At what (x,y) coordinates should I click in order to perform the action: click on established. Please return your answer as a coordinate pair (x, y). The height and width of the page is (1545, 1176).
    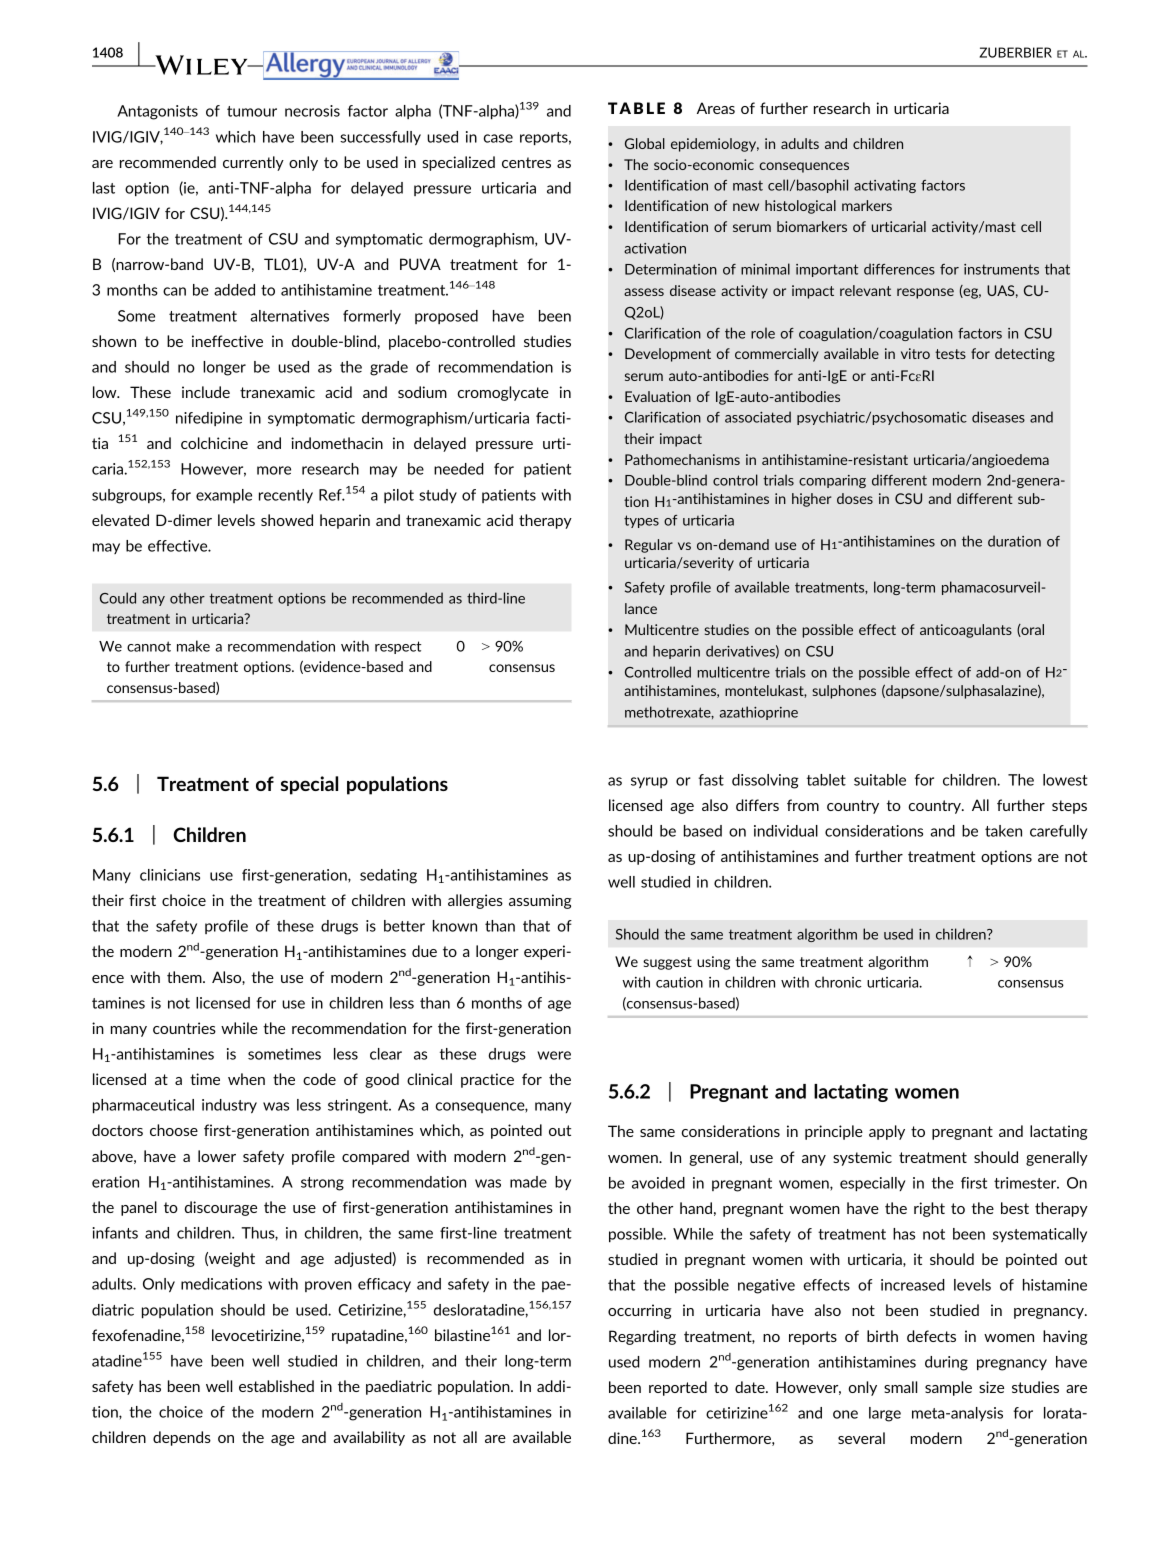
    Looking at the image, I should click on (276, 1386).
